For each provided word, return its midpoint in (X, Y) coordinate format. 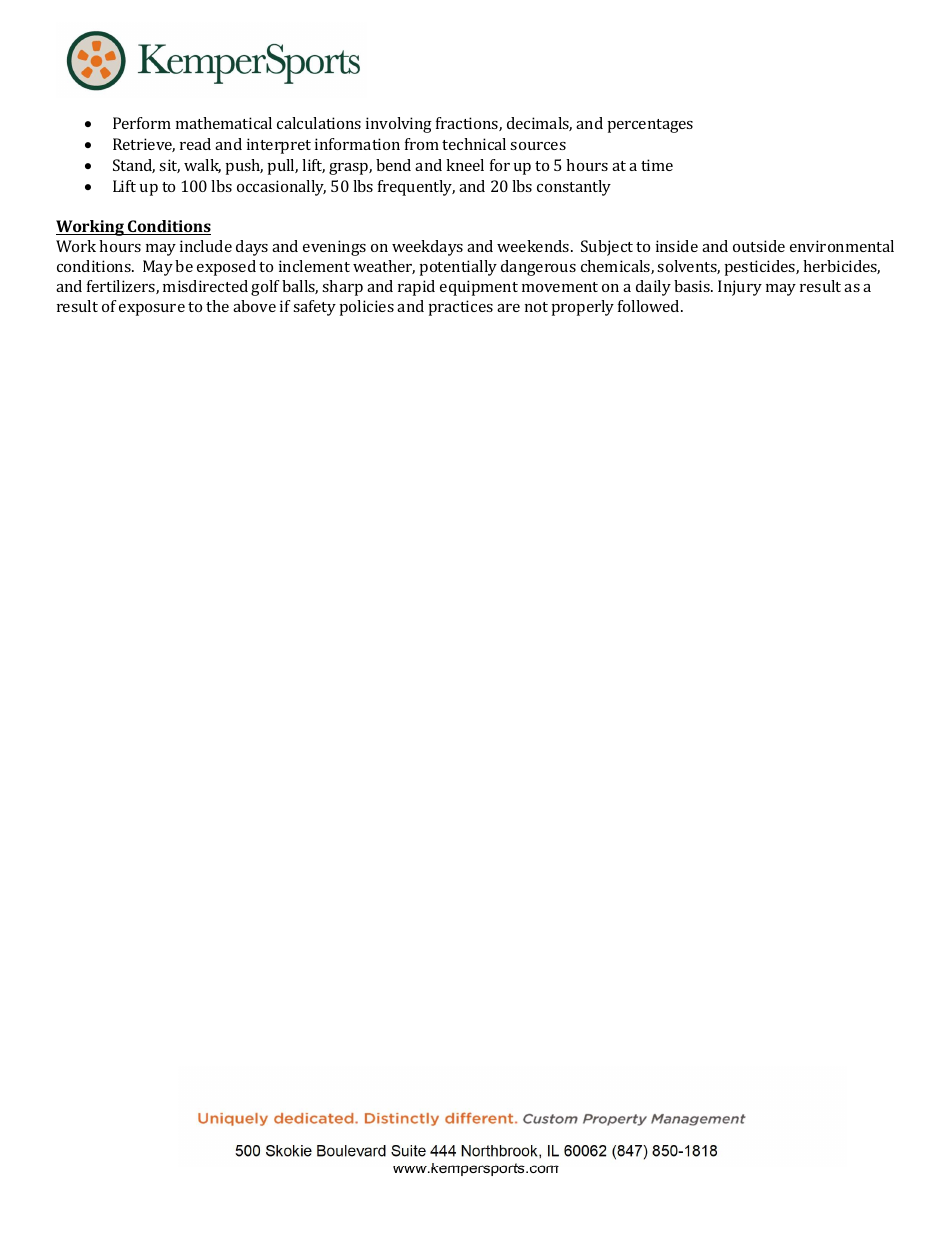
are (508, 308)
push (244, 167)
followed (650, 306)
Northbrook (499, 1151)
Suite (408, 1151)
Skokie (289, 1151)
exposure (152, 310)
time (657, 165)
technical (474, 144)
